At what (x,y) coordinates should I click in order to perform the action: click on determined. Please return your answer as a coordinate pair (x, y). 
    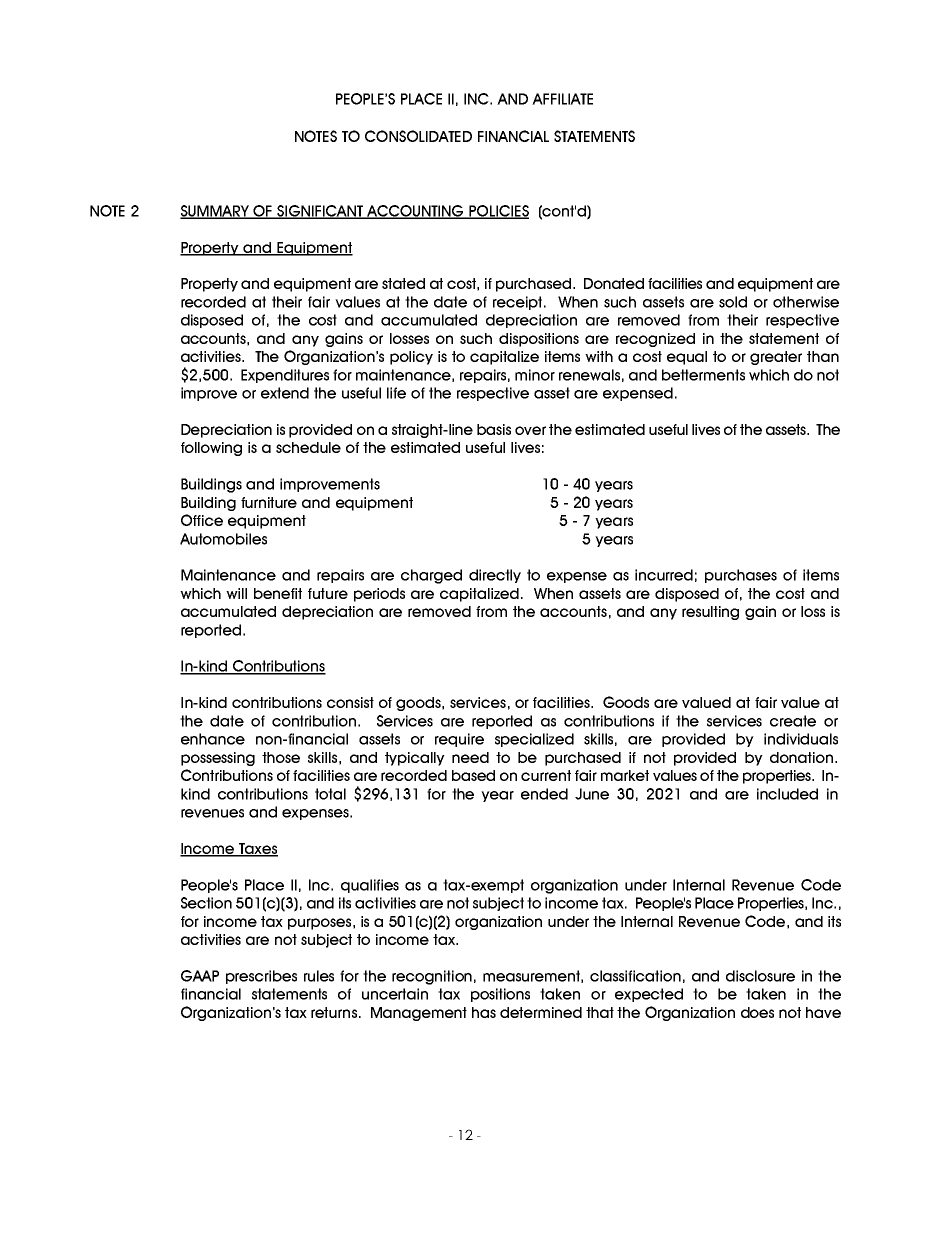
    Looking at the image, I should click on (541, 1012).
